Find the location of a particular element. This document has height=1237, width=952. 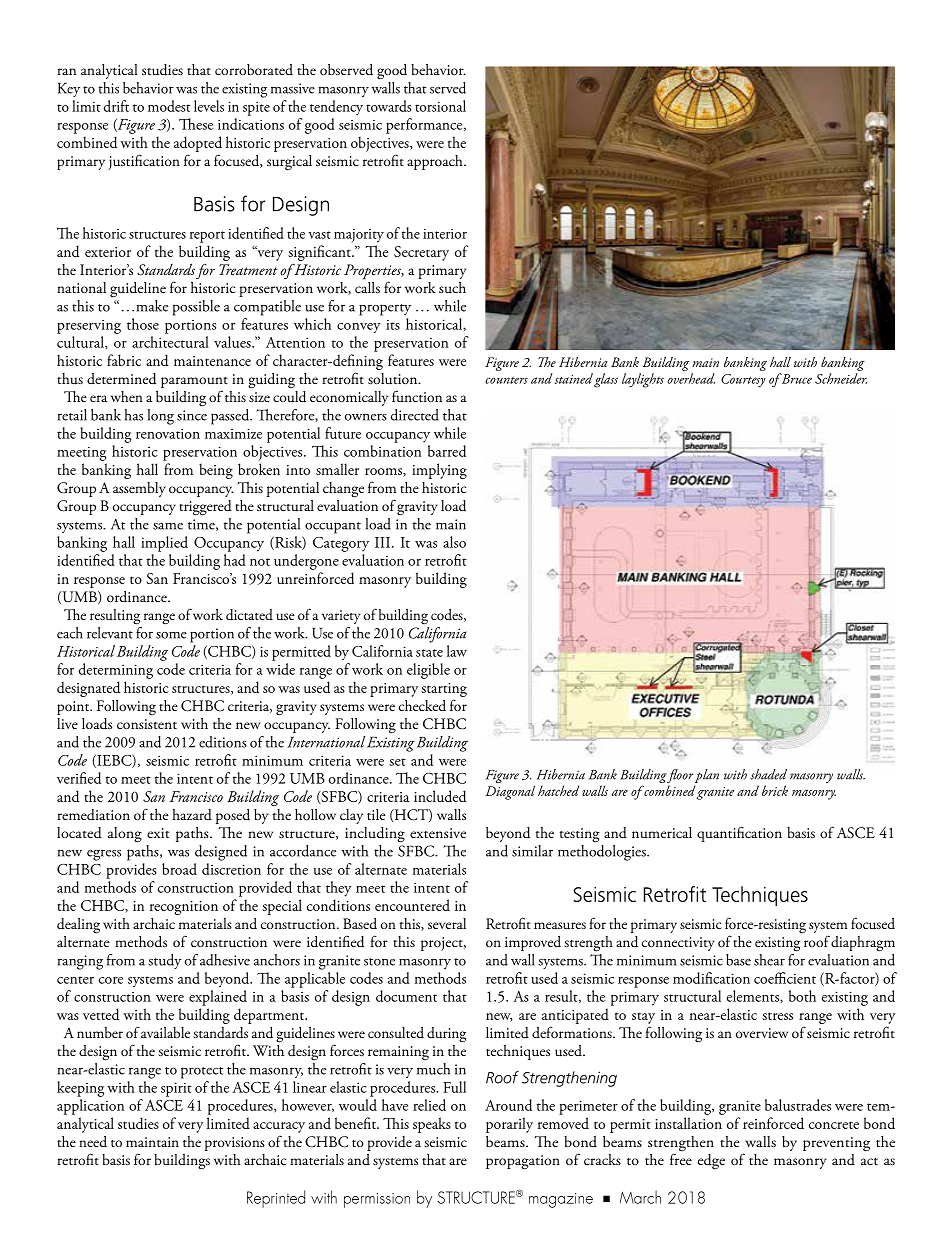

speaks is located at coordinates (432, 1125).
